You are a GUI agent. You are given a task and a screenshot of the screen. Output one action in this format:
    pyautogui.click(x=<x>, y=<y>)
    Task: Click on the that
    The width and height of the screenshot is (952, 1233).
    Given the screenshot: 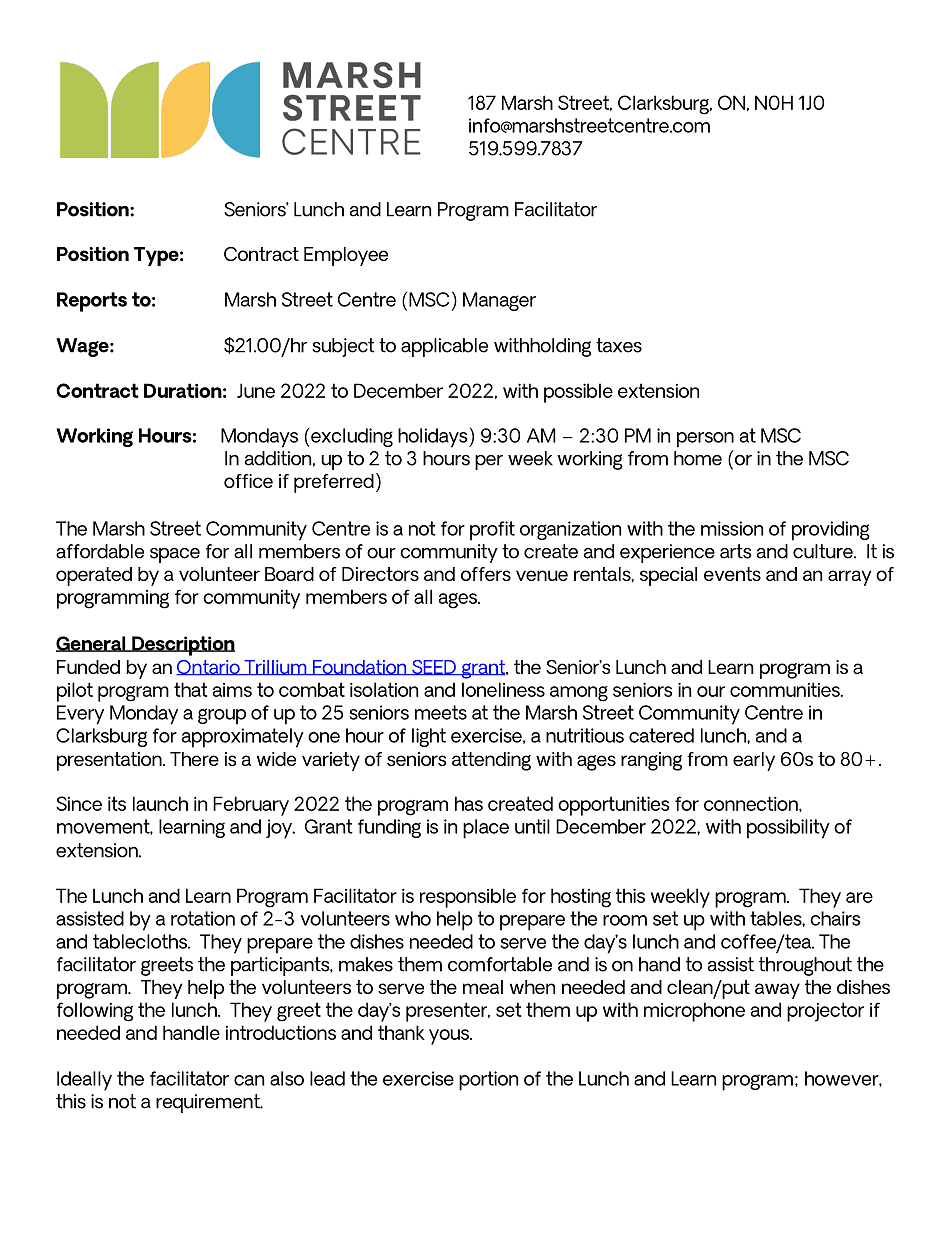 What is the action you would take?
    pyautogui.click(x=190, y=689)
